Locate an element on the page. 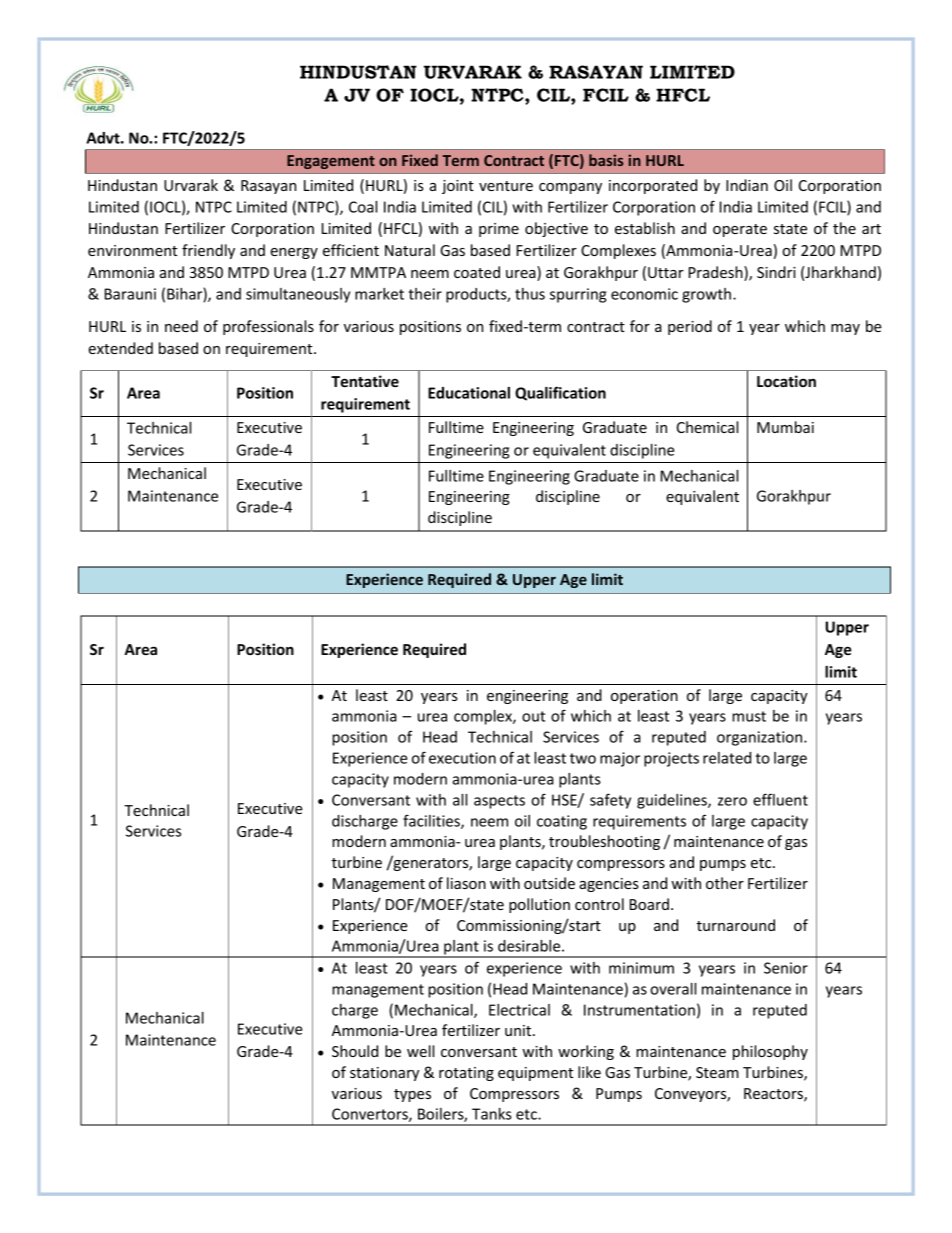  operation is located at coordinates (644, 697).
